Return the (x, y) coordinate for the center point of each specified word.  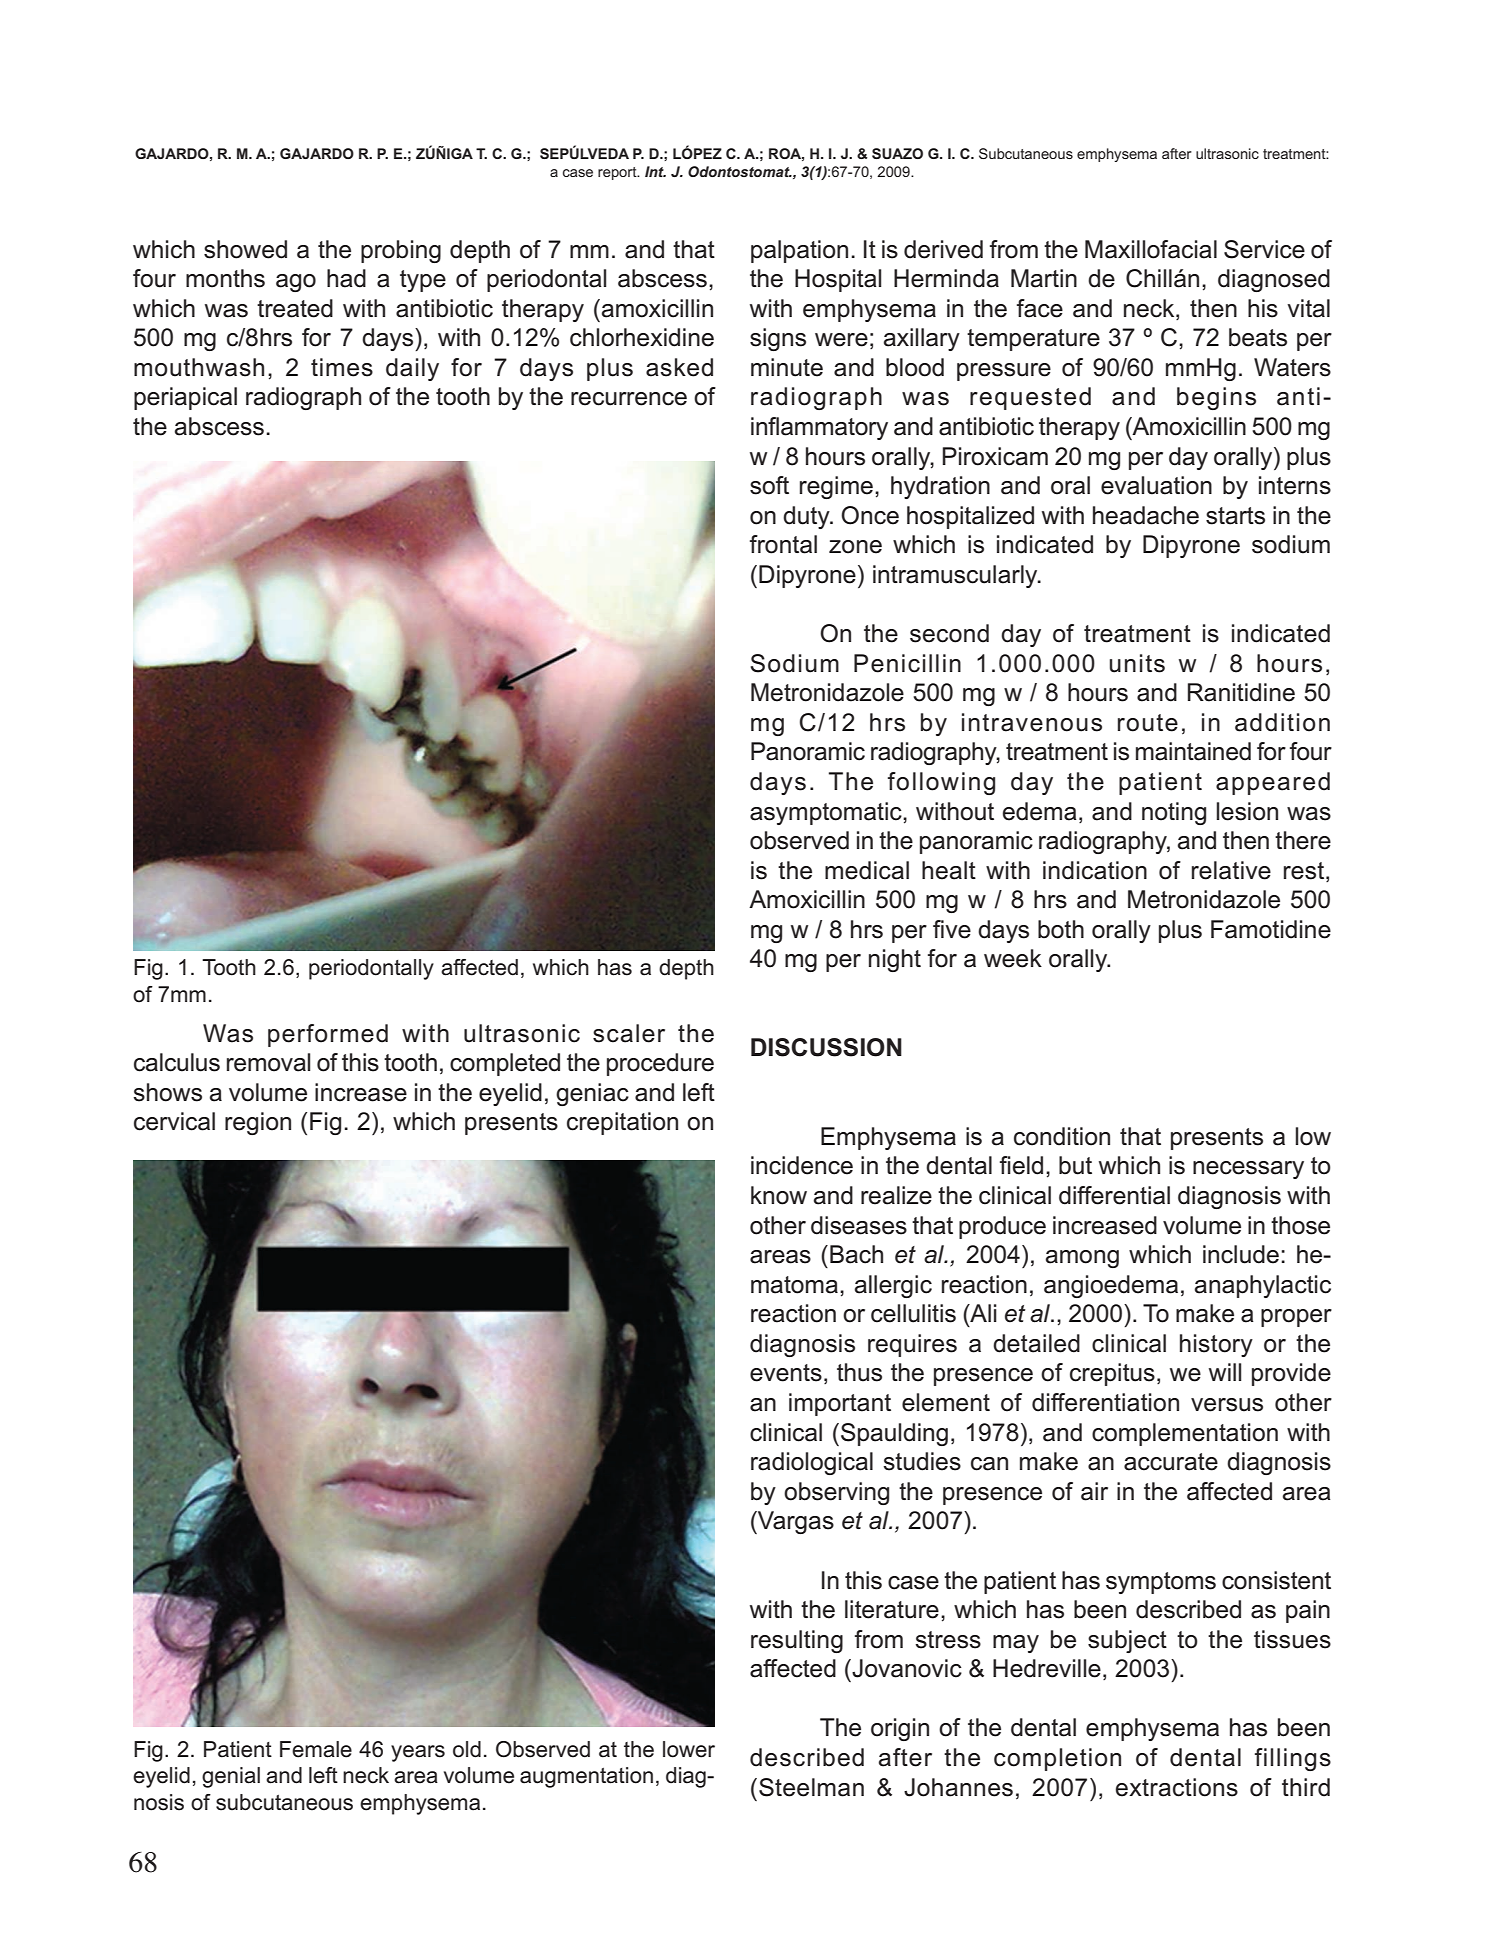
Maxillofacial (1151, 249)
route (1148, 723)
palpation (799, 251)
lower (689, 1749)
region (258, 1123)
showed (245, 249)
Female (316, 1749)
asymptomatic (827, 813)
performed (328, 1035)
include (1241, 1254)
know (779, 1195)
